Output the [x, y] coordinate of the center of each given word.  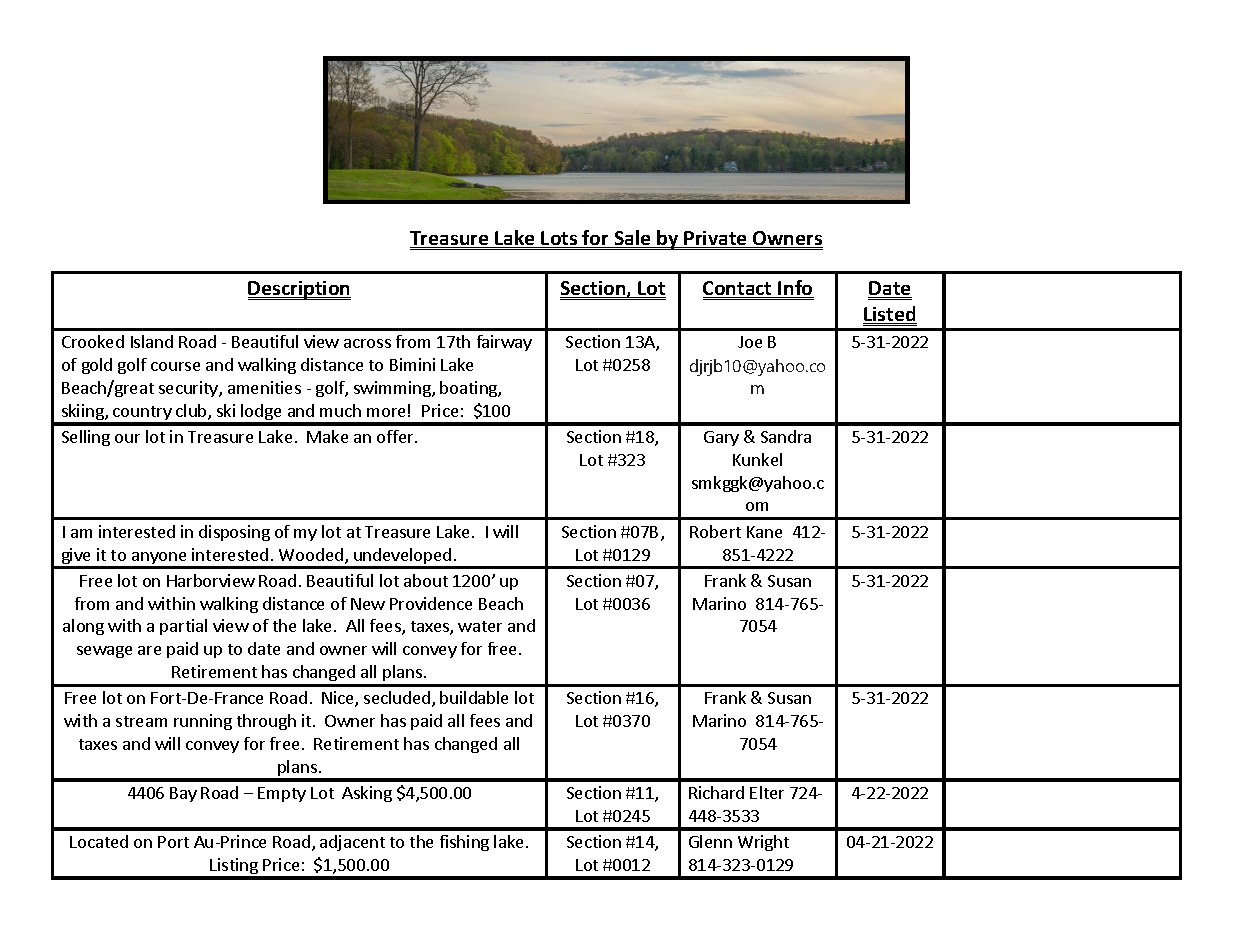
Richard [716, 792]
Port [173, 842]
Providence [431, 603]
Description [299, 290]
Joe [750, 342]
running [203, 722]
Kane [764, 532]
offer [396, 436]
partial [183, 627]
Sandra [786, 436]
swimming [393, 389]
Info [795, 289]
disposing [234, 533]
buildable [474, 697]
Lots [560, 239]
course [175, 366]
